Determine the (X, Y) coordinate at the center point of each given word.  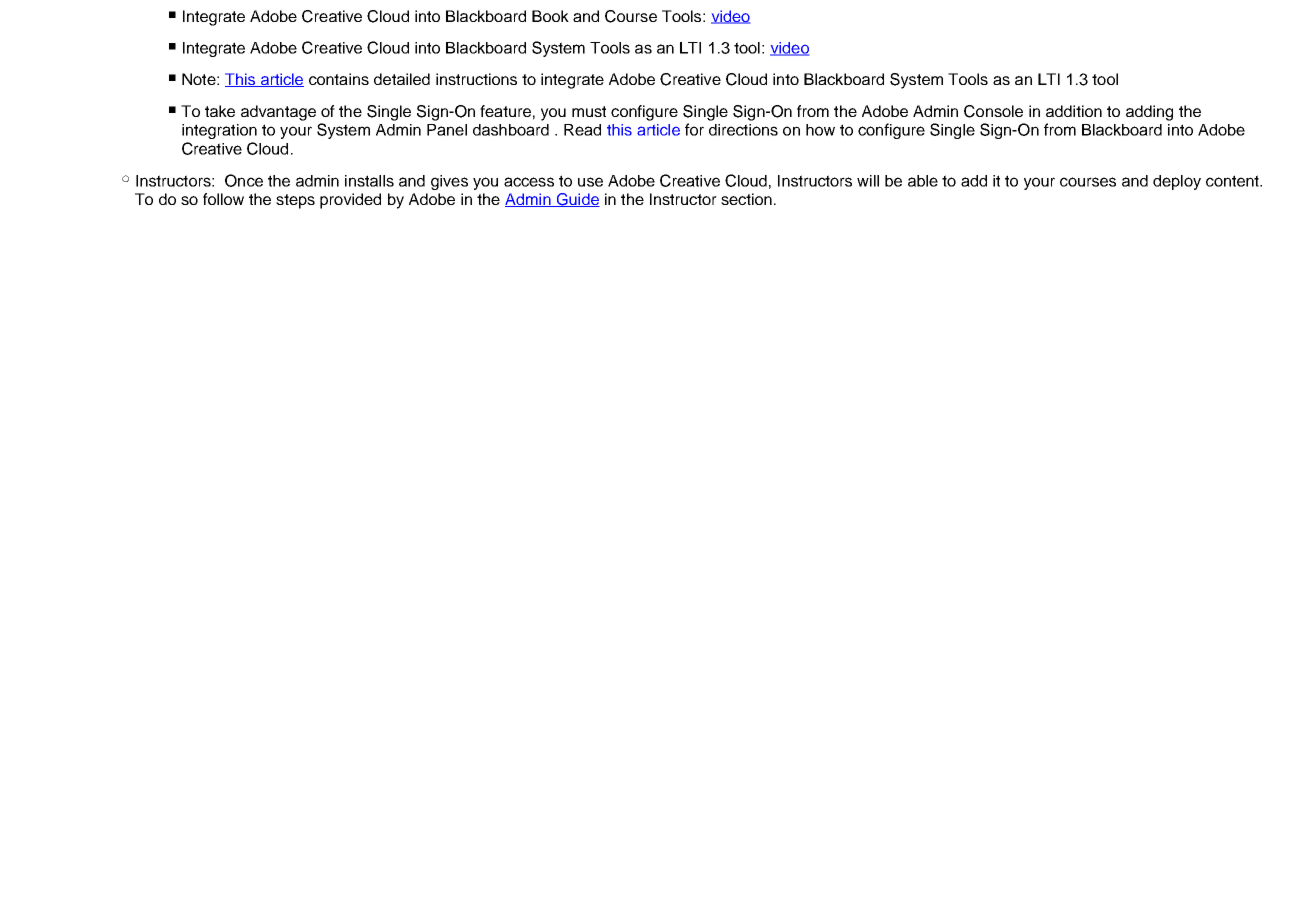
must (589, 111)
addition (1074, 111)
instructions (476, 79)
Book (550, 16)
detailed (402, 79)
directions (743, 130)
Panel (447, 130)
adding (1149, 113)
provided (350, 201)
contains (339, 79)
